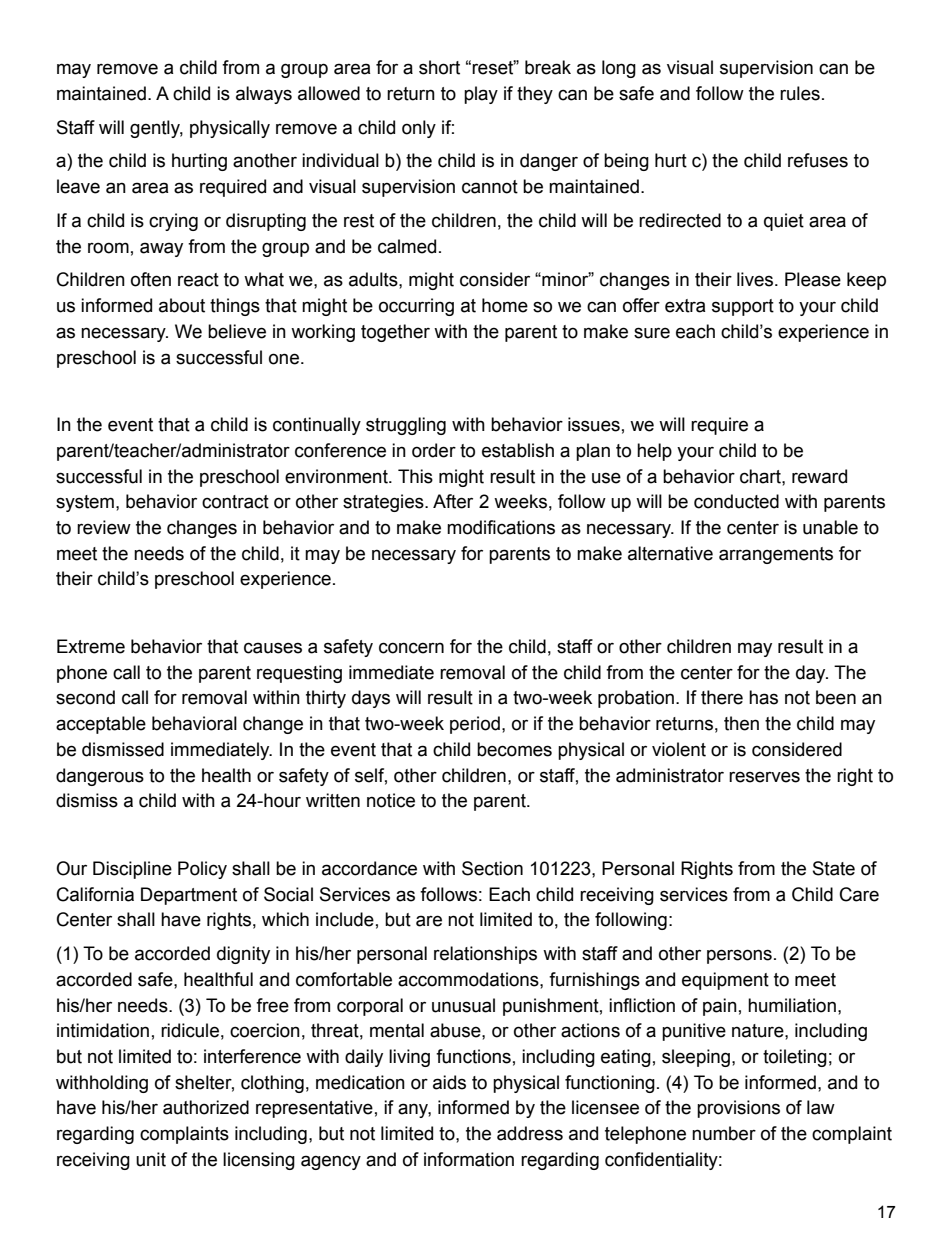 The width and height of the document is (952, 1233). What do you see at coordinates (206, 1107) in the document?
I see `authorized` at bounding box center [206, 1107].
